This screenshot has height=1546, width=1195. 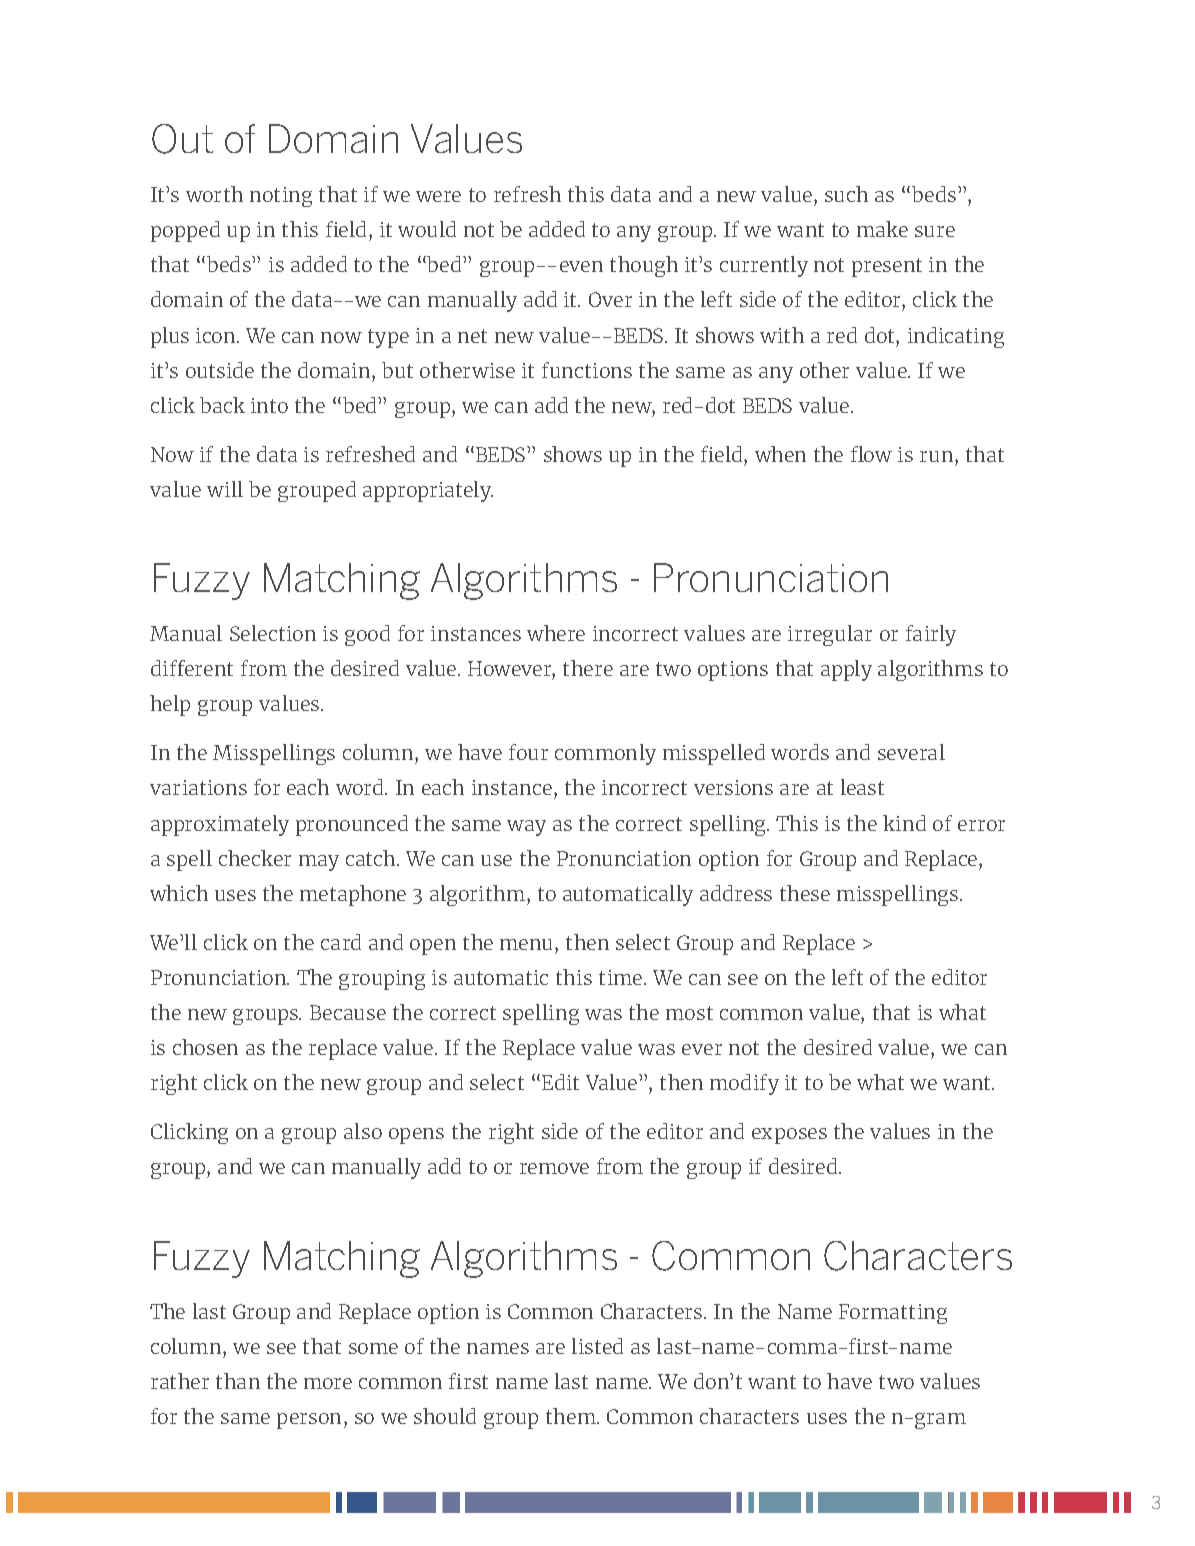 What do you see at coordinates (281, 197) in the screenshot?
I see `noting` at bounding box center [281, 197].
